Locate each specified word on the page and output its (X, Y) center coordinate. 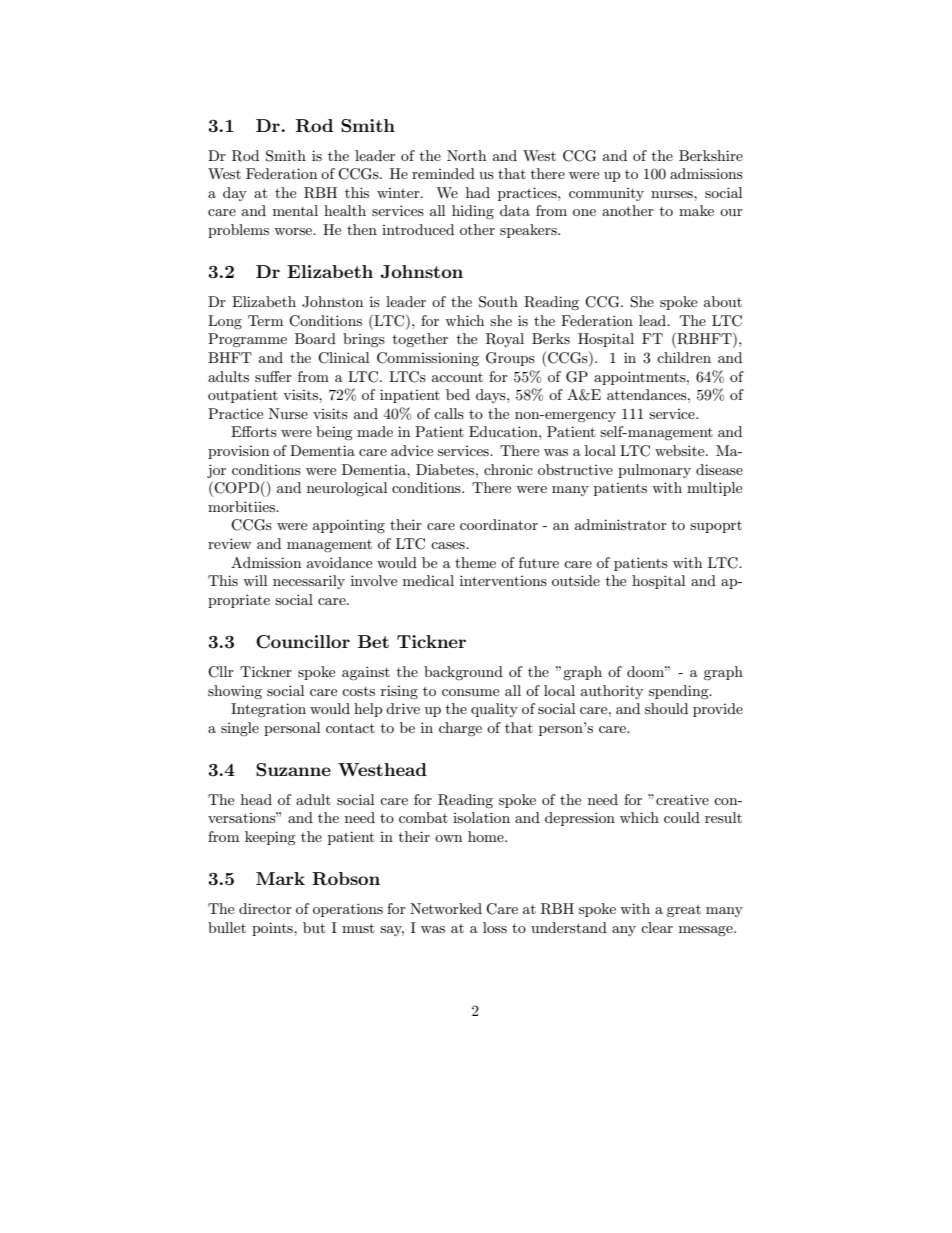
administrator (621, 524)
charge (460, 729)
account (457, 377)
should (666, 708)
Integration (268, 710)
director (265, 908)
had (478, 192)
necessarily (309, 582)
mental (295, 210)
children (684, 357)
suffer (273, 376)
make (696, 210)
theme (475, 562)
